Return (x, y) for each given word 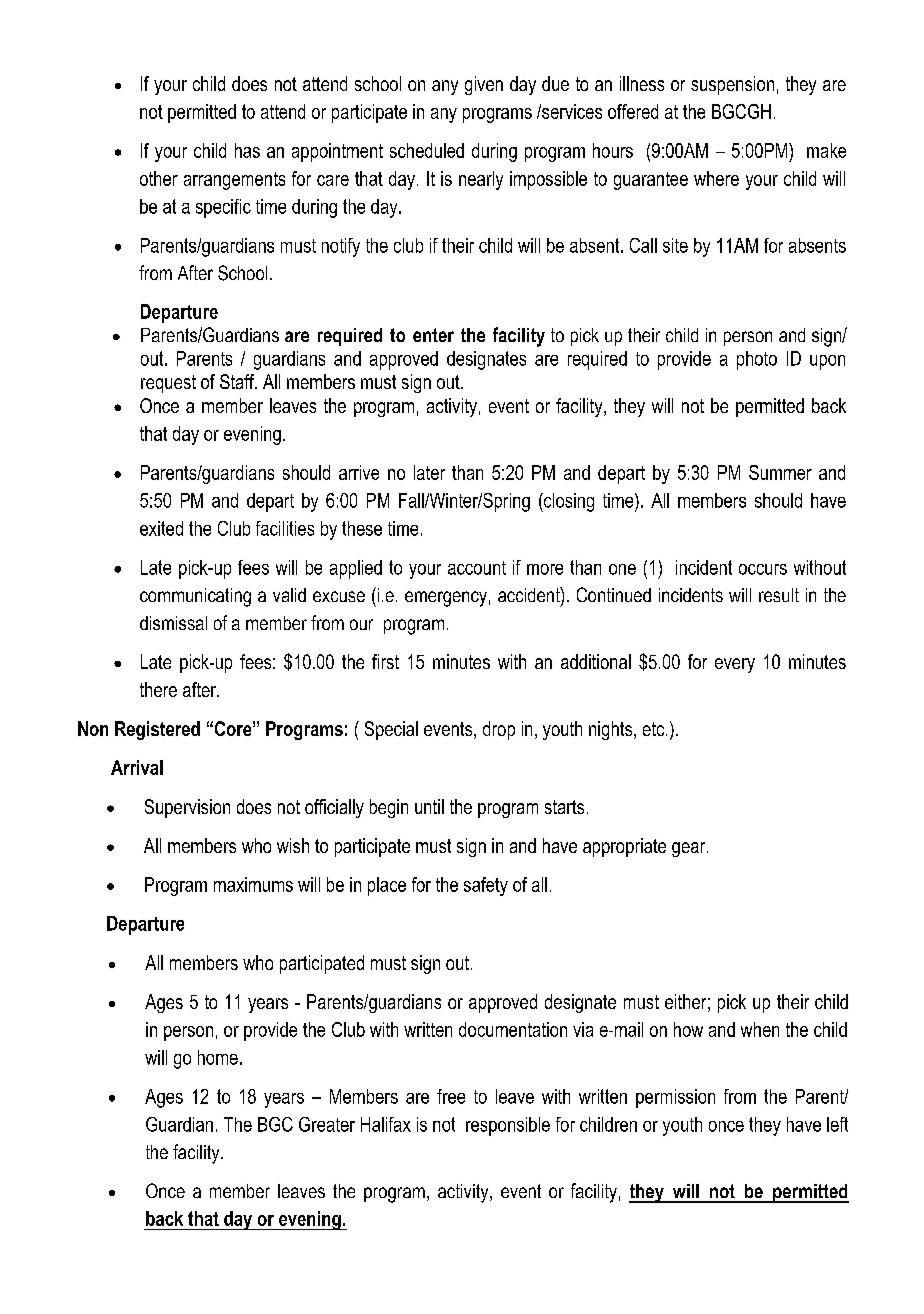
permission (675, 1098)
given (484, 85)
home (218, 1057)
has (247, 150)
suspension (732, 85)
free (451, 1096)
